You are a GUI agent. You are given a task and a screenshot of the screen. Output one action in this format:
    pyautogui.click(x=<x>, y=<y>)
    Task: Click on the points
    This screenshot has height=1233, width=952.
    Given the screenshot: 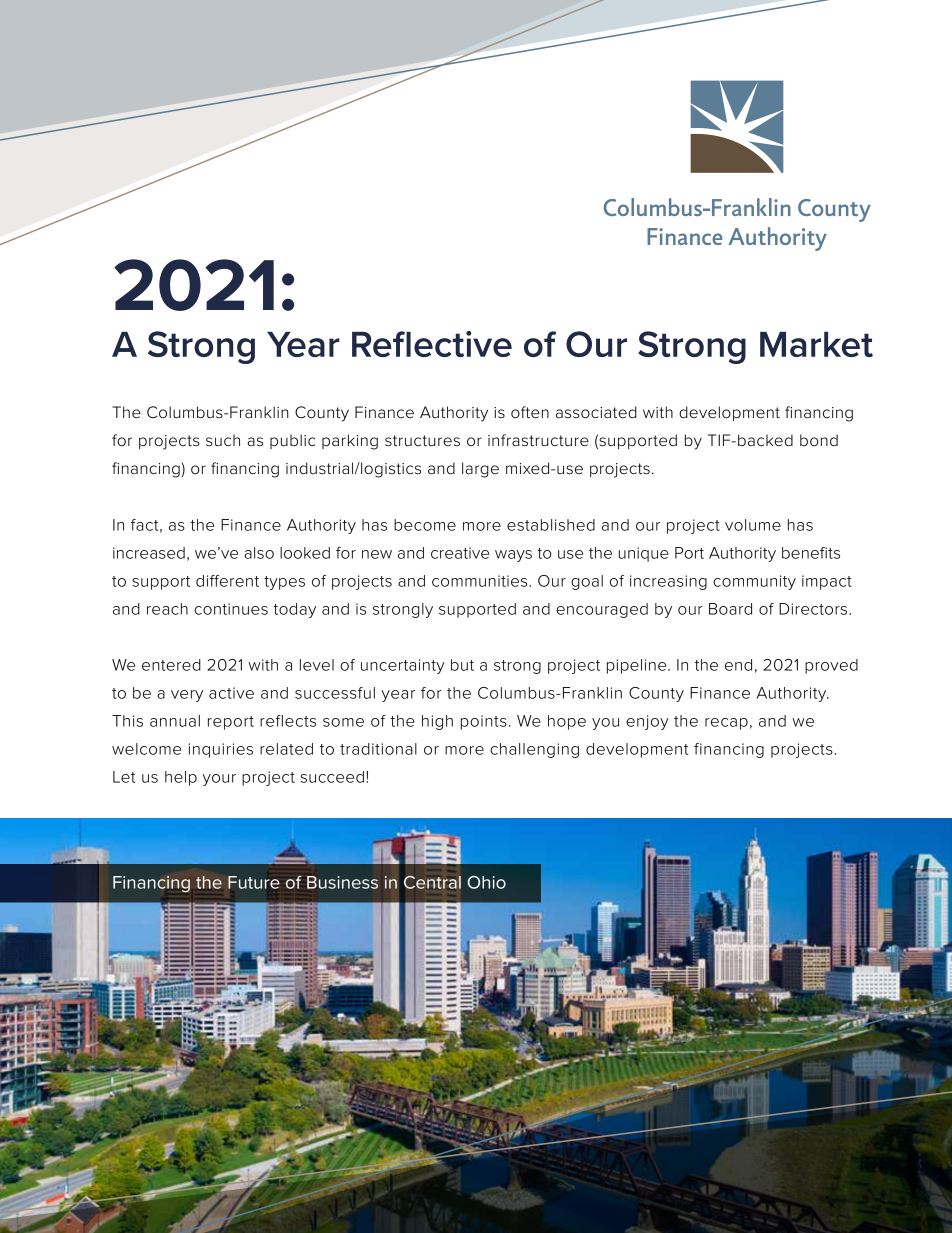 What is the action you would take?
    pyautogui.click(x=484, y=722)
